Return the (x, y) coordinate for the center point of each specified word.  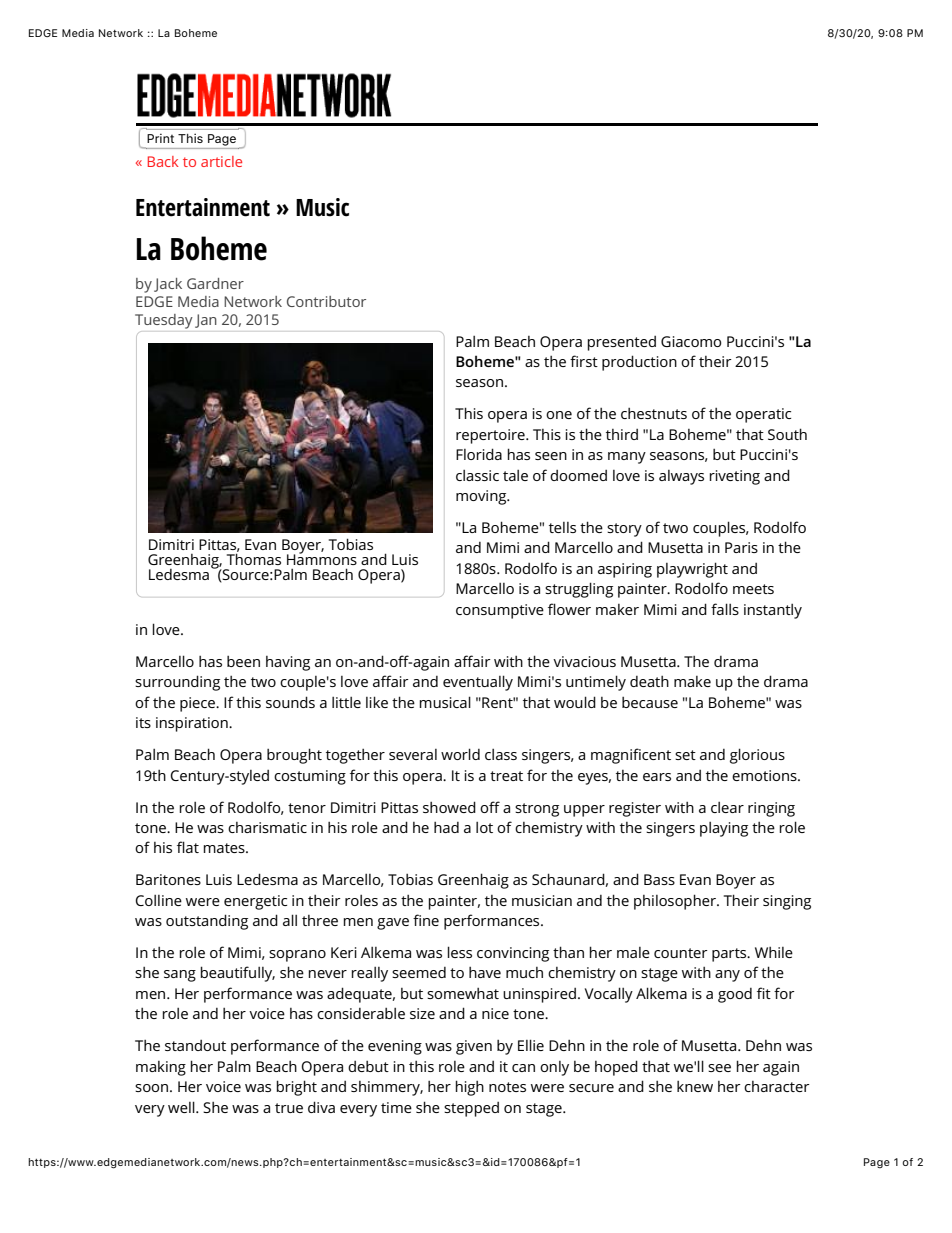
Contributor (326, 301)
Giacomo (691, 341)
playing (724, 829)
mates (225, 848)
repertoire (491, 436)
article (221, 161)
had (446, 827)
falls (725, 609)
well (182, 1107)
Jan (205, 321)
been (243, 661)
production (639, 363)
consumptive (500, 611)
